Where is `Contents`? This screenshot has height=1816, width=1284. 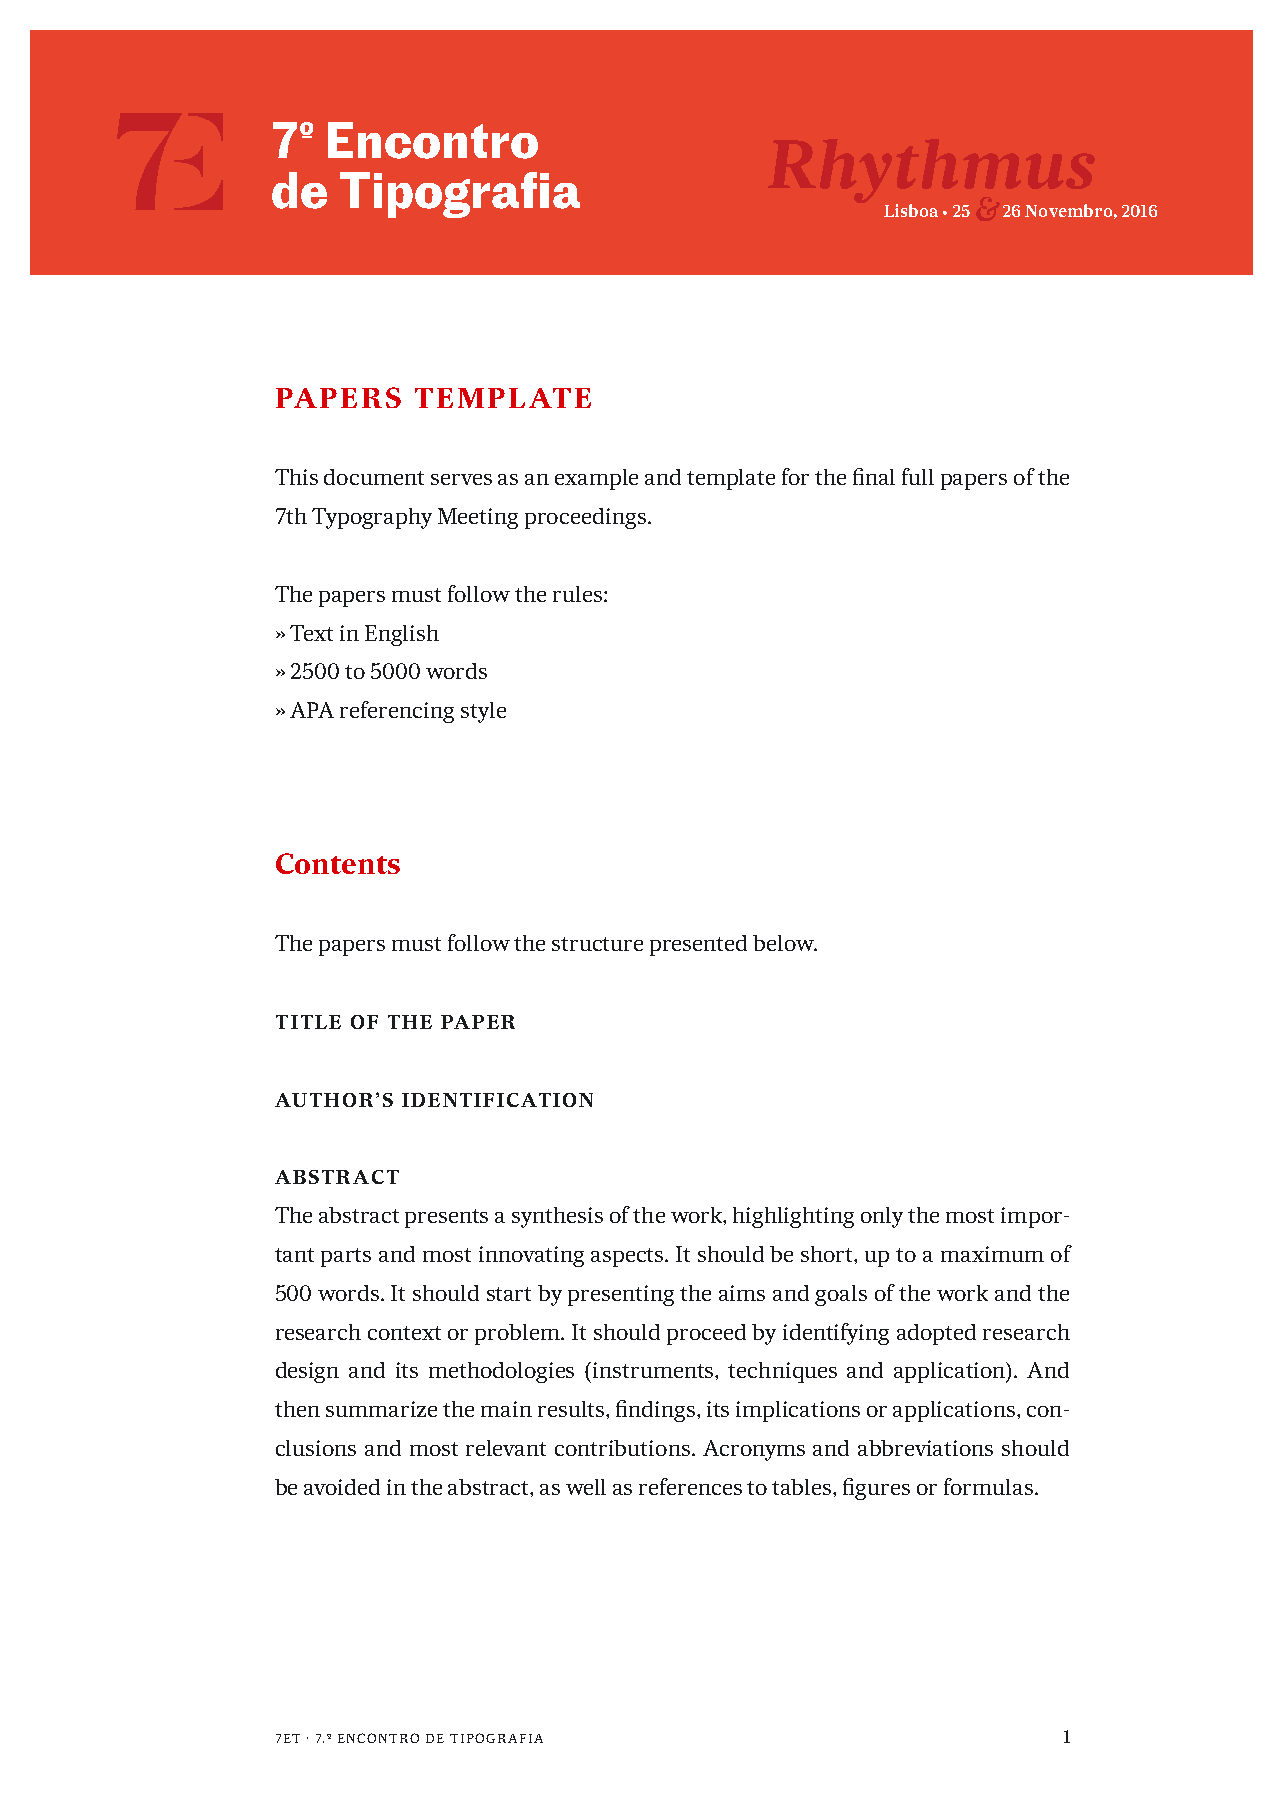 Contents is located at coordinates (338, 863).
